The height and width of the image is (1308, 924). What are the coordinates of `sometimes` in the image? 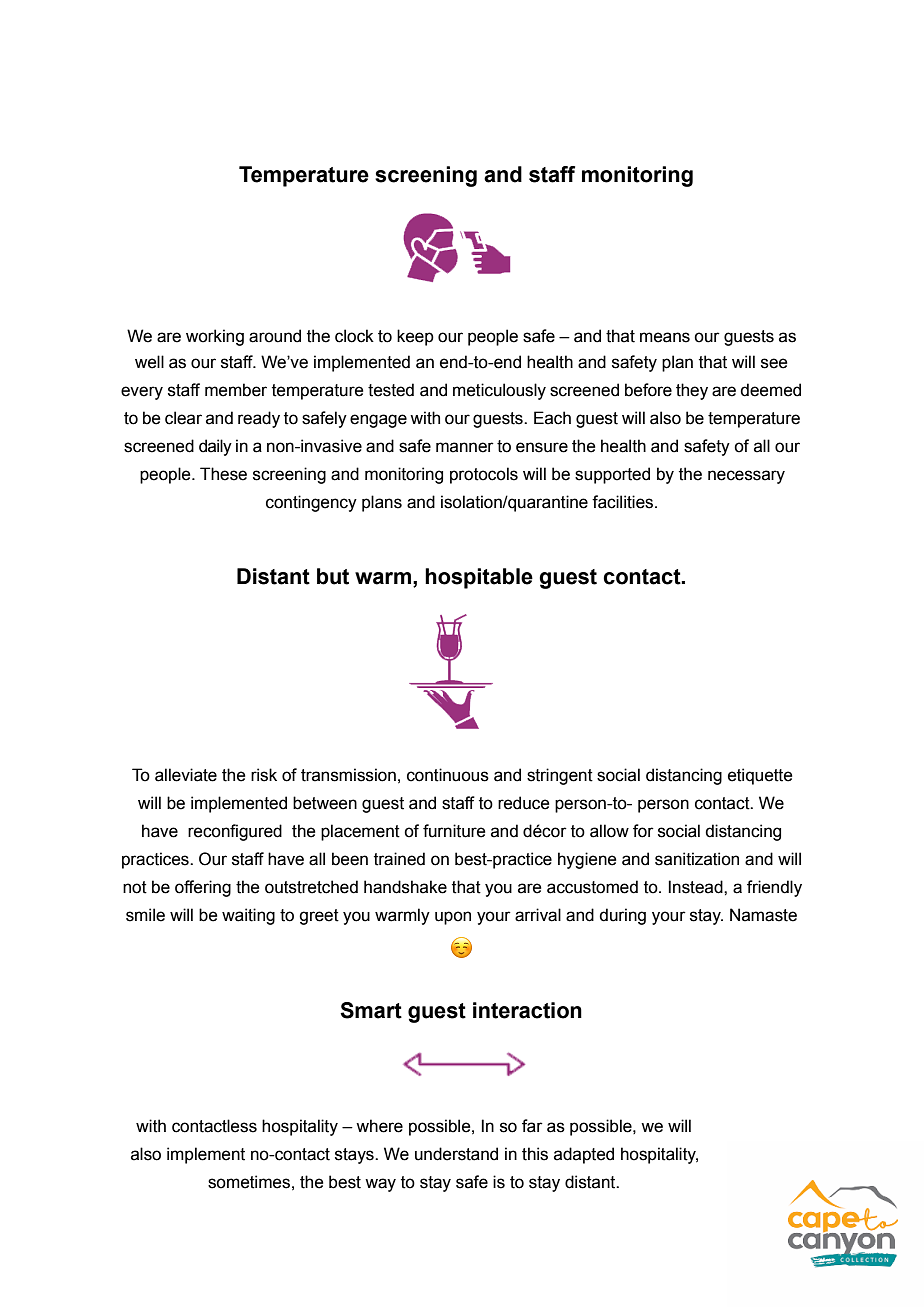 It's located at (249, 1182).
